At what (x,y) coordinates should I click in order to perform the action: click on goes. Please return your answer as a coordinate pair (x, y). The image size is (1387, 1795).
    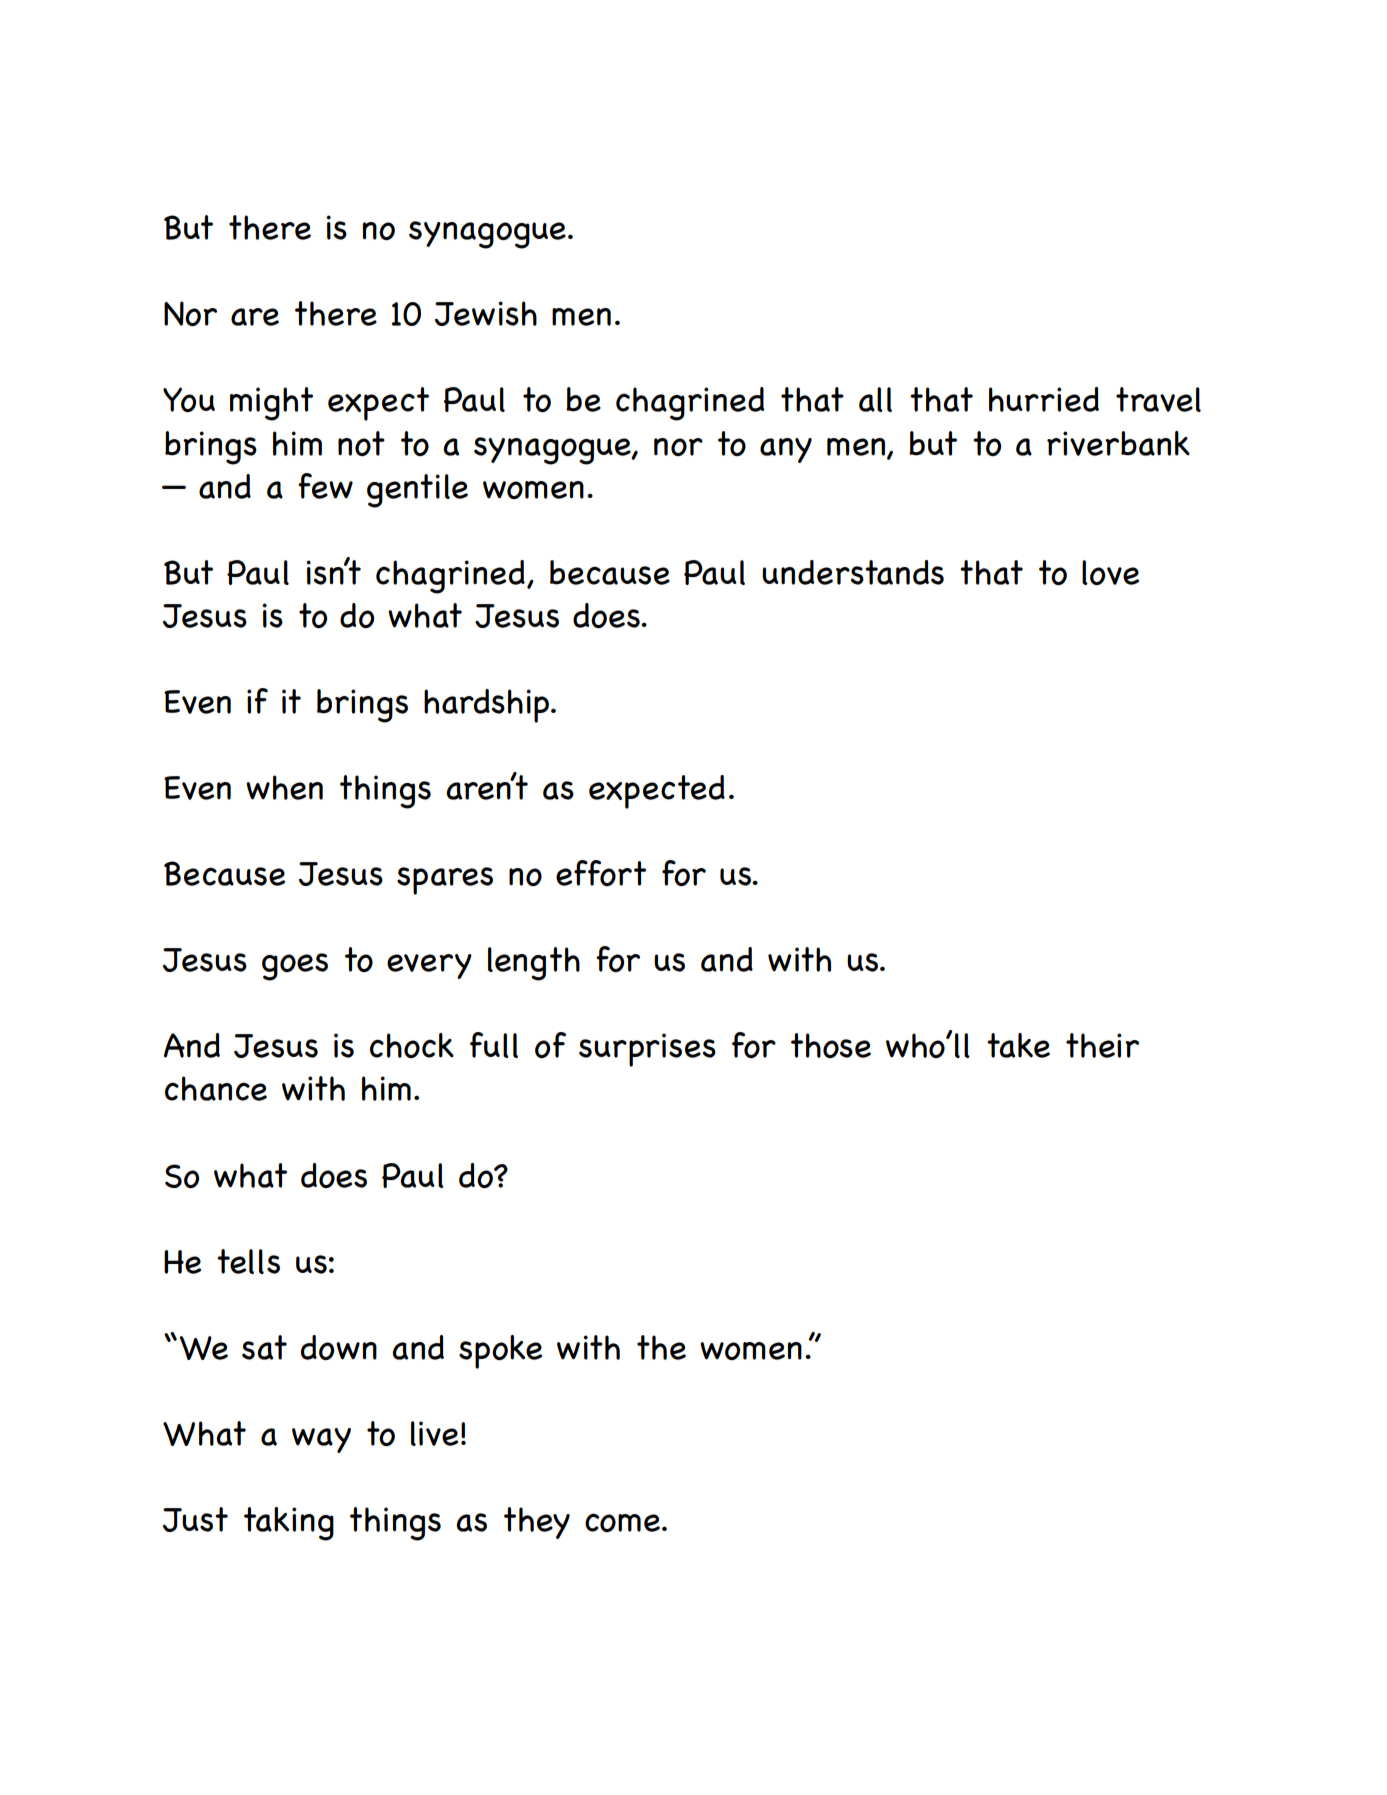
    Looking at the image, I should click on (295, 967).
